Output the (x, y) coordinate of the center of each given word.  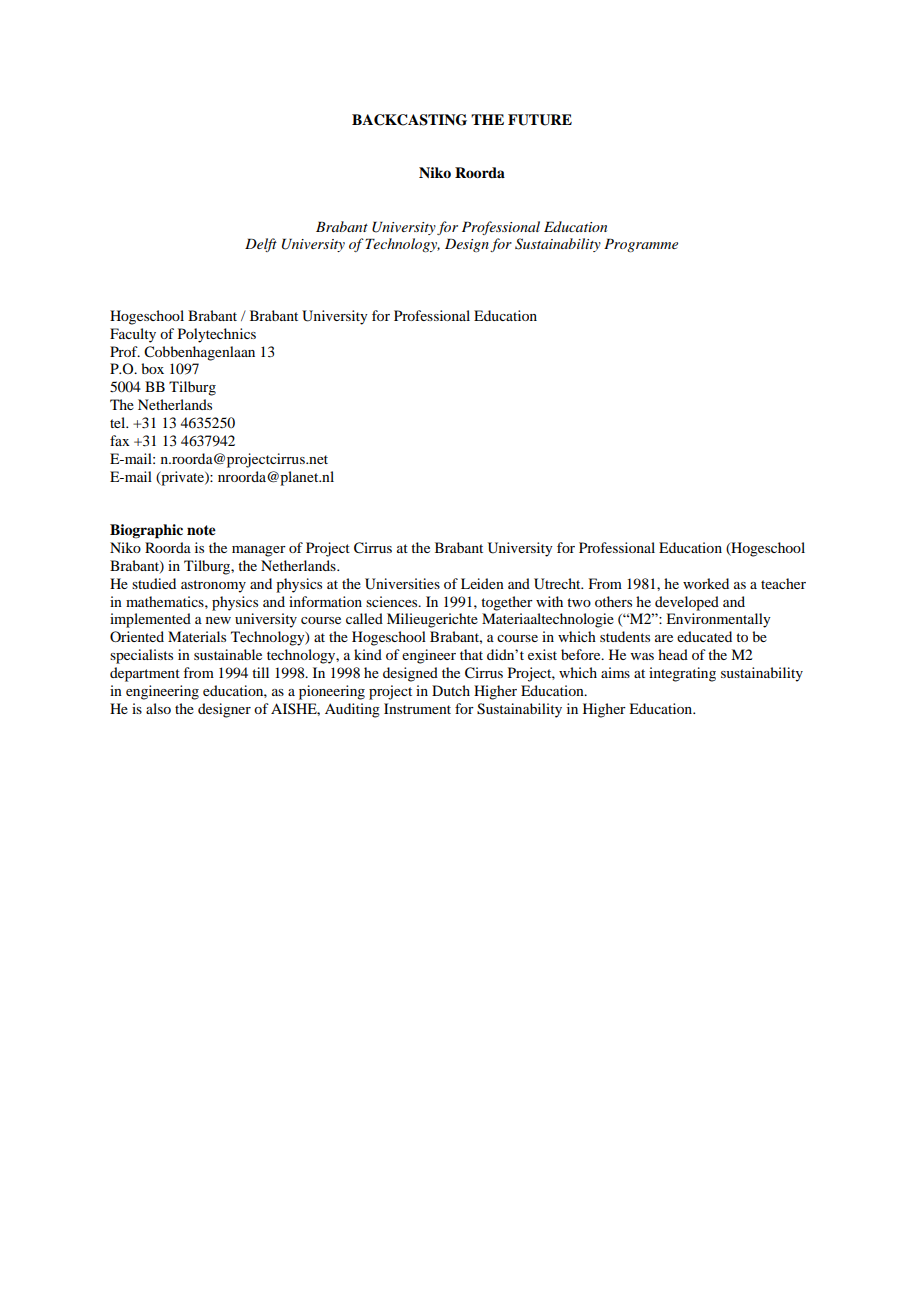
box (152, 368)
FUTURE (540, 120)
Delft (261, 245)
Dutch (451, 690)
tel (119, 422)
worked (706, 583)
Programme (641, 245)
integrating (682, 674)
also (158, 708)
